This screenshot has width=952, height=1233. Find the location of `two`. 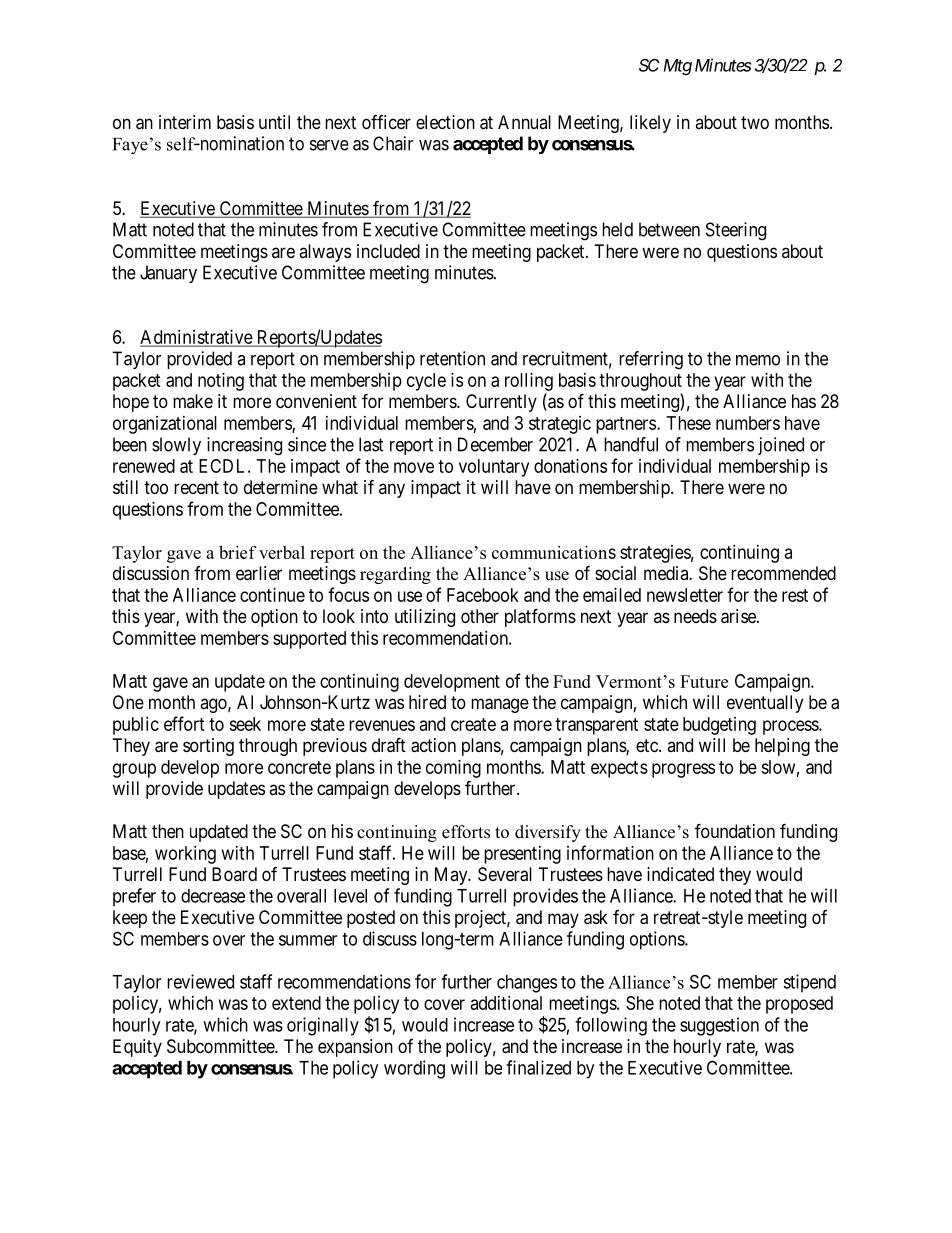

two is located at coordinates (755, 122).
